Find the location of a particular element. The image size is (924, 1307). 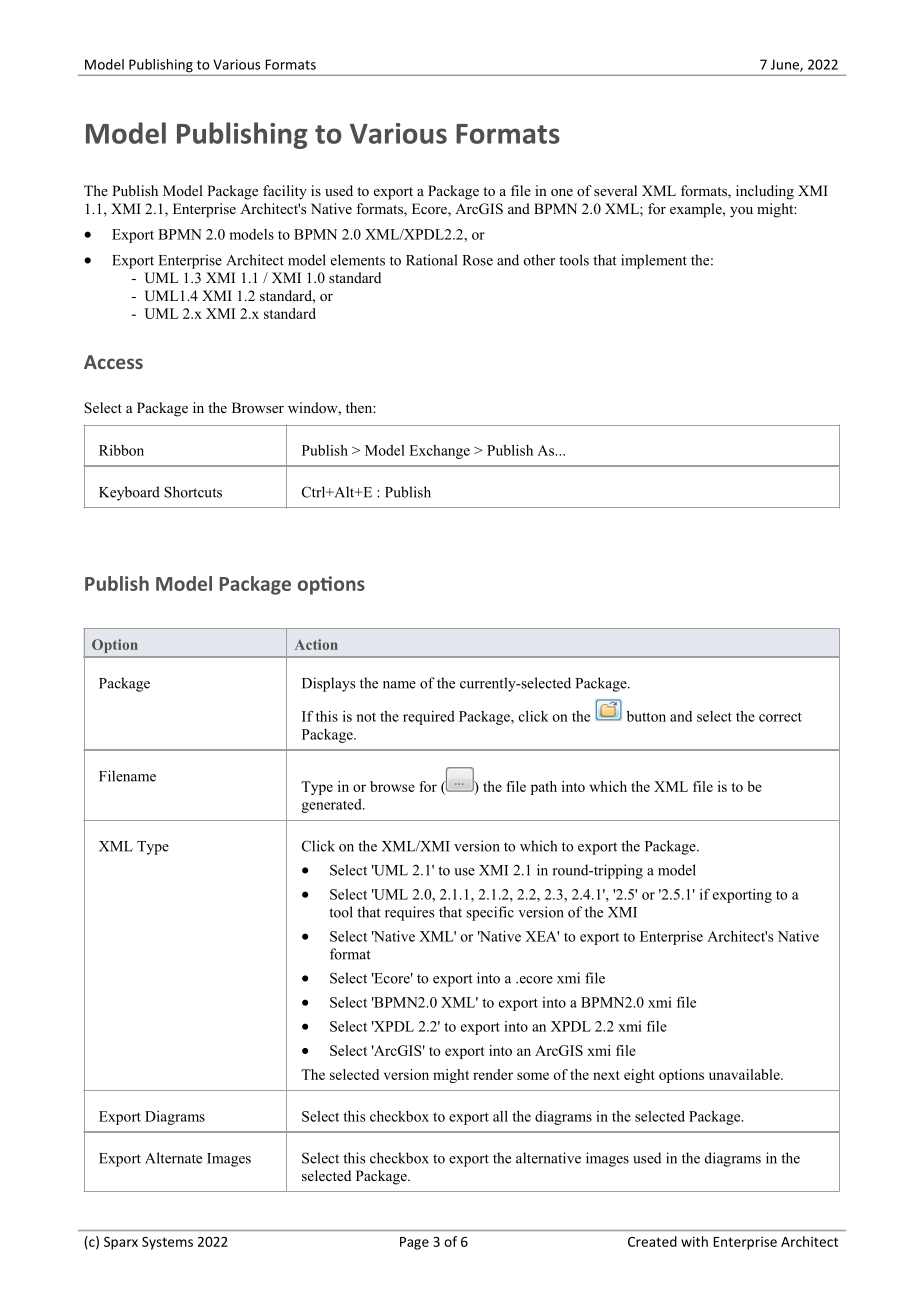

unavailable is located at coordinates (745, 1074).
